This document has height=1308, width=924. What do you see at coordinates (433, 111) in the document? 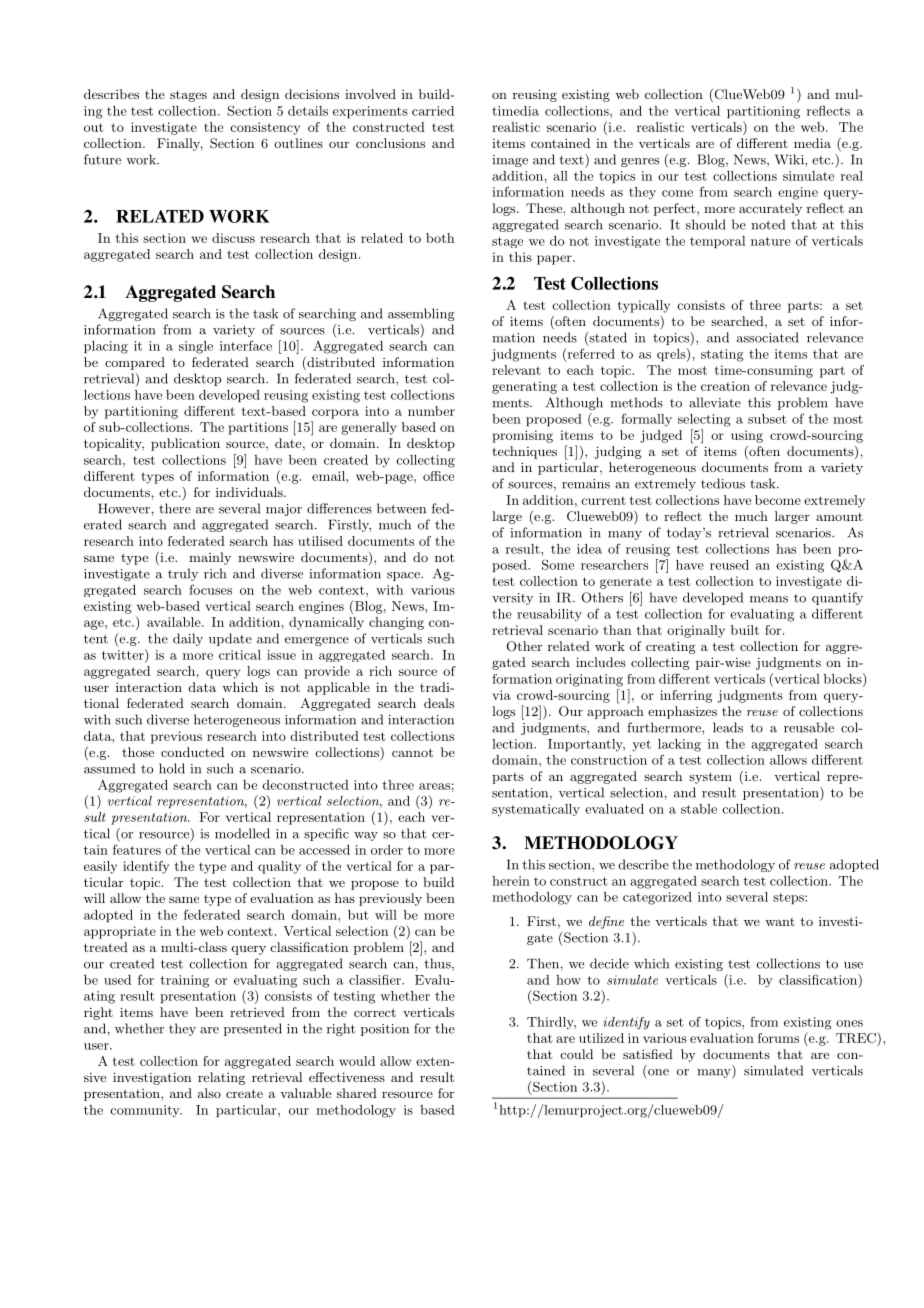
I see `carried` at bounding box center [433, 111].
